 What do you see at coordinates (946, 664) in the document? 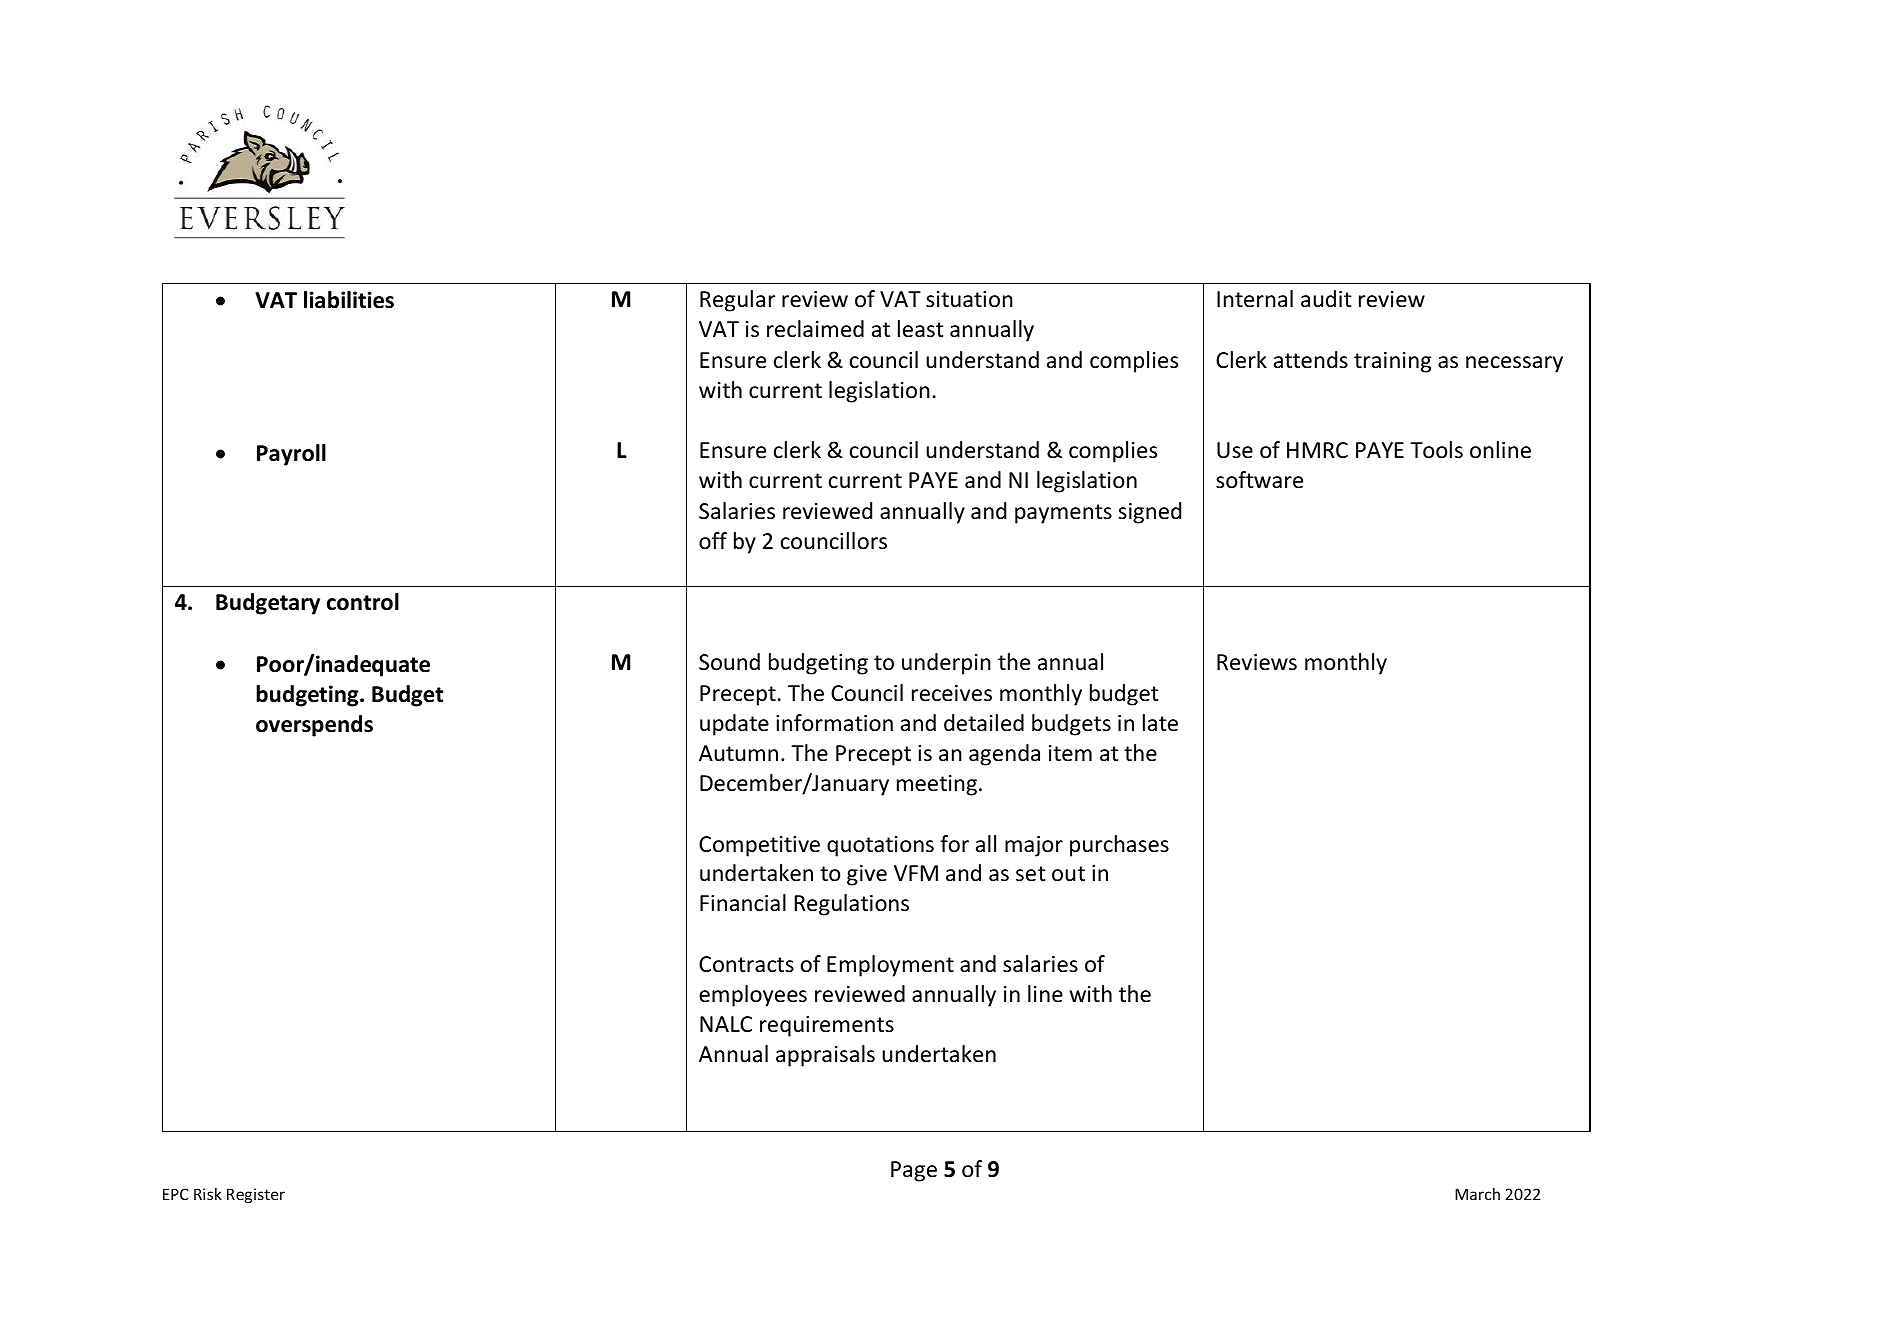
I see `underpin` at bounding box center [946, 664].
